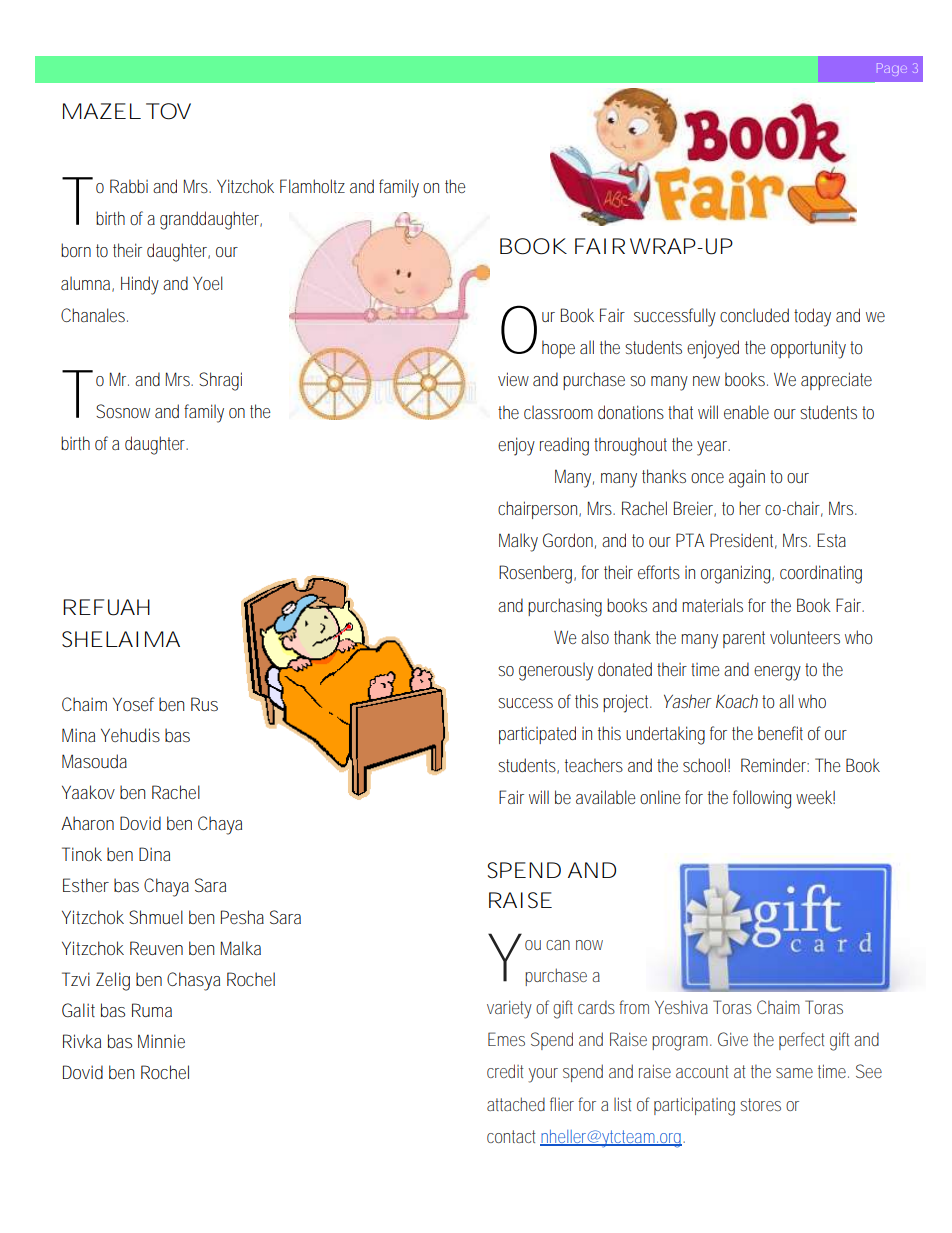 The image size is (952, 1233). I want to click on attached, so click(516, 1104).
